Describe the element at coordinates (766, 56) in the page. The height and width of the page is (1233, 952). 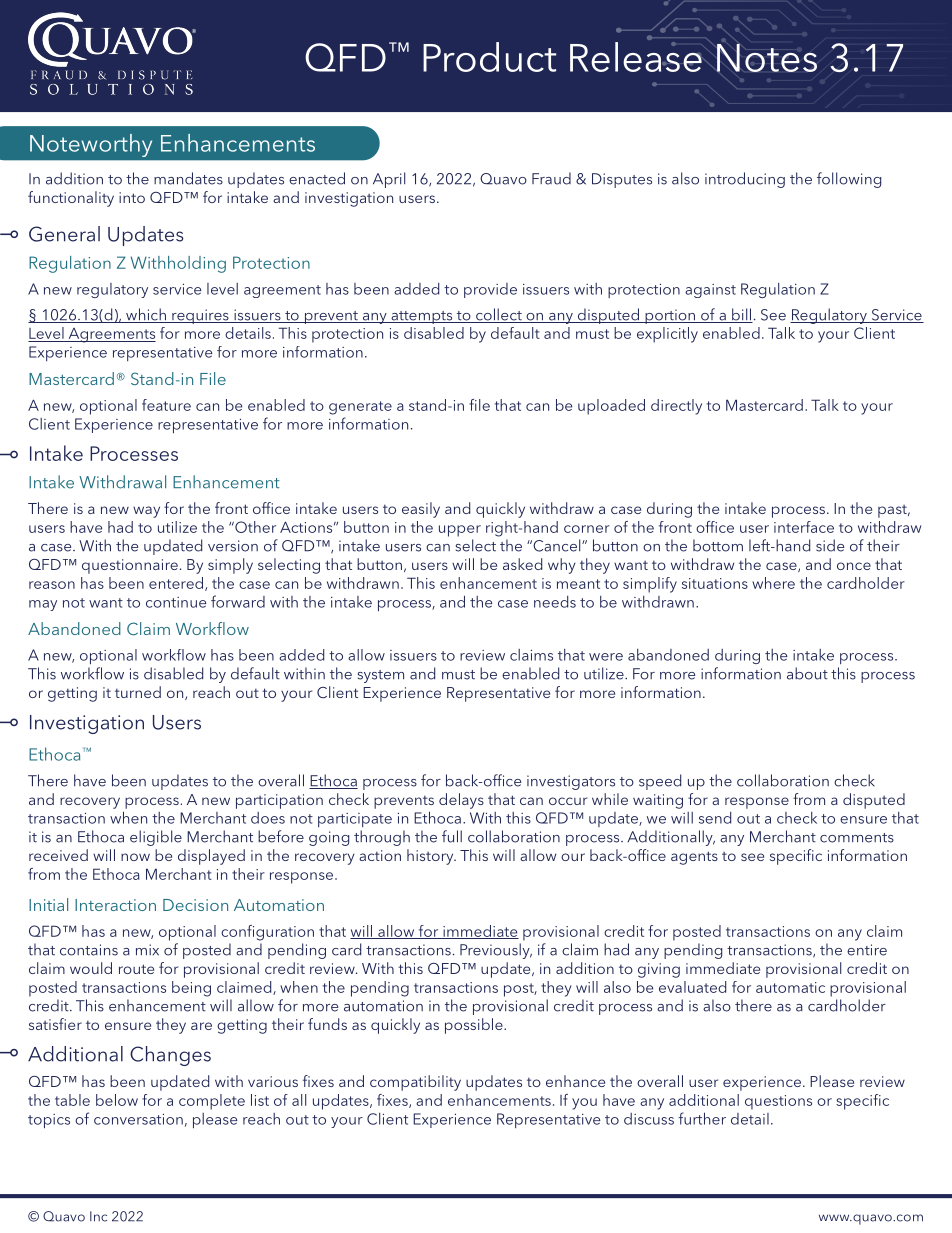
I see `Notes` at that location.
